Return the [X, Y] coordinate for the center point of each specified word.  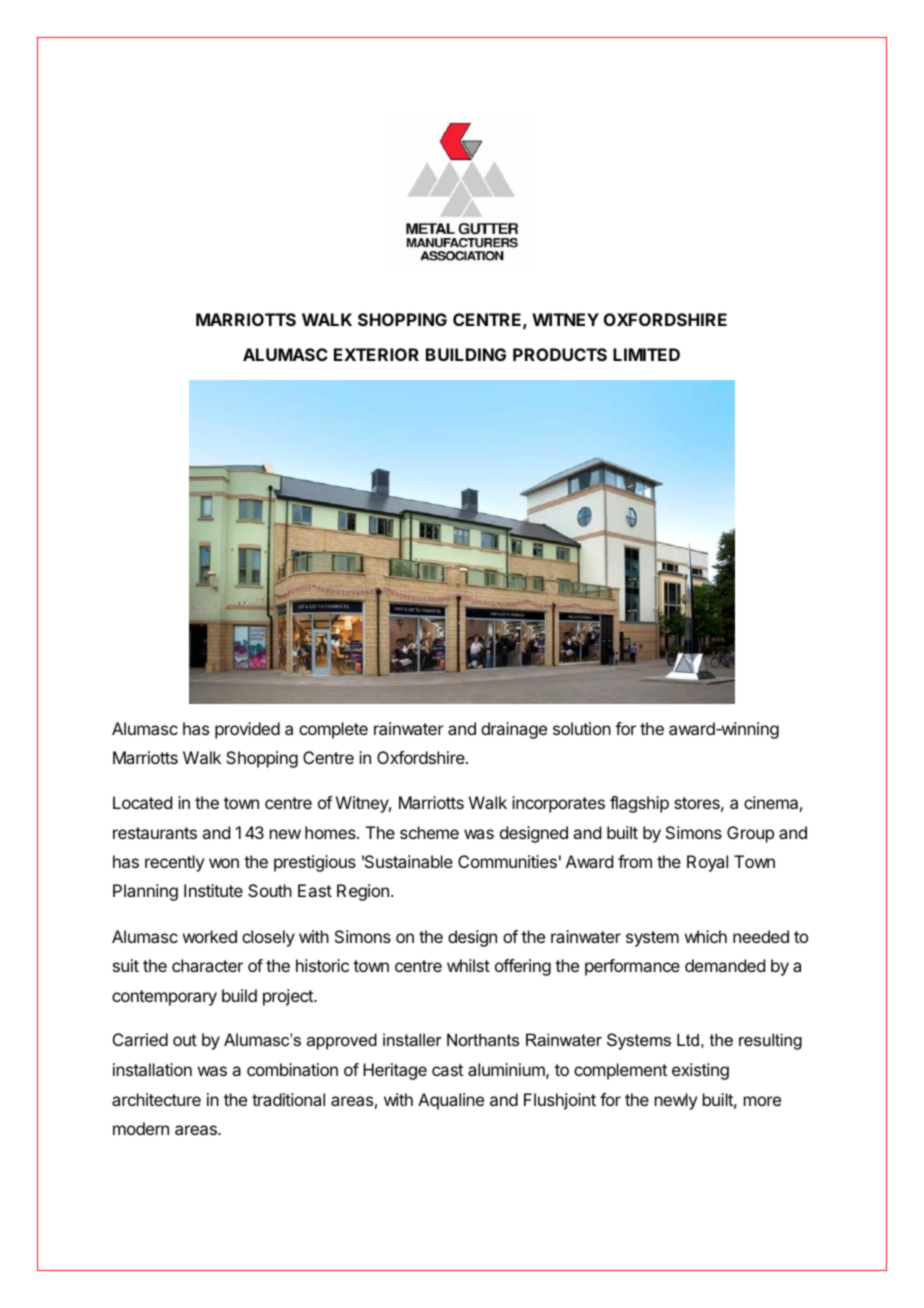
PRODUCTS [560, 354]
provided [247, 730]
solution [582, 728]
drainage [514, 730]
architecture [156, 1099]
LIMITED [646, 354]
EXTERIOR [376, 354]
